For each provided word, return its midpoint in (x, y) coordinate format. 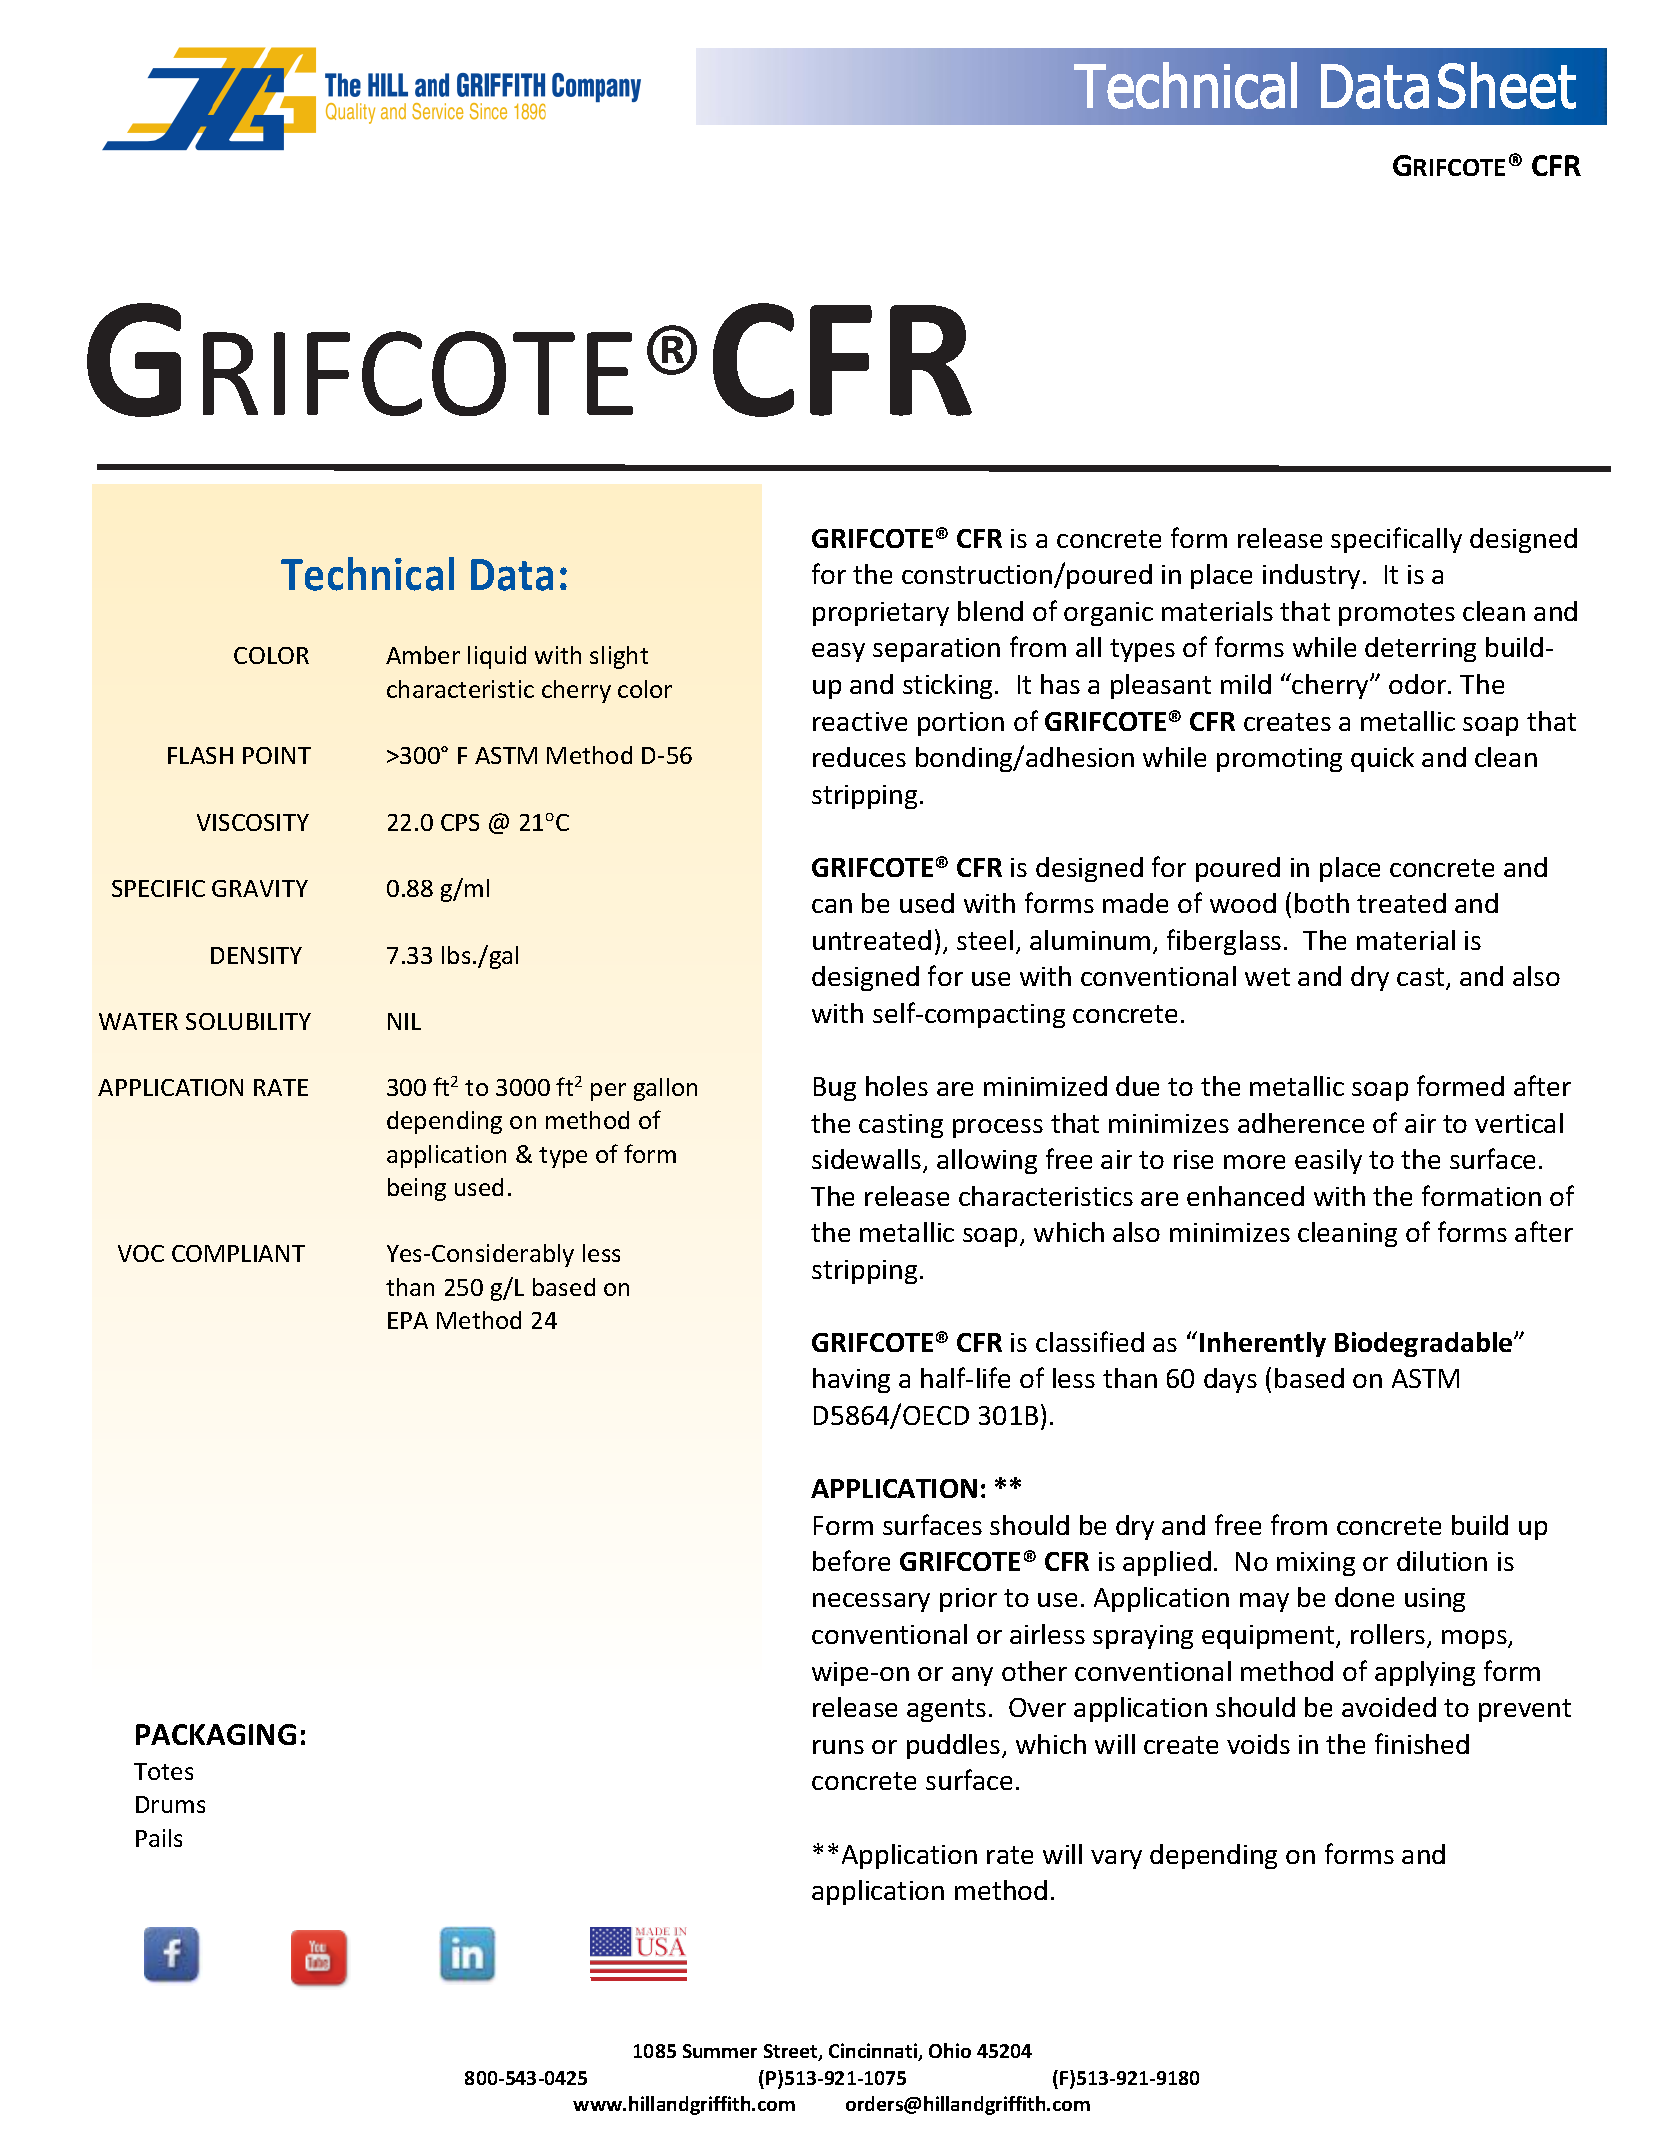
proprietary (881, 614)
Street (792, 2052)
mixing (1316, 1564)
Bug (835, 1089)
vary (1116, 1859)
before (851, 1560)
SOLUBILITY (248, 1021)
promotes (1397, 614)
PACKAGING (216, 1734)
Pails (159, 1838)
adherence (1301, 1123)
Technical (367, 574)
